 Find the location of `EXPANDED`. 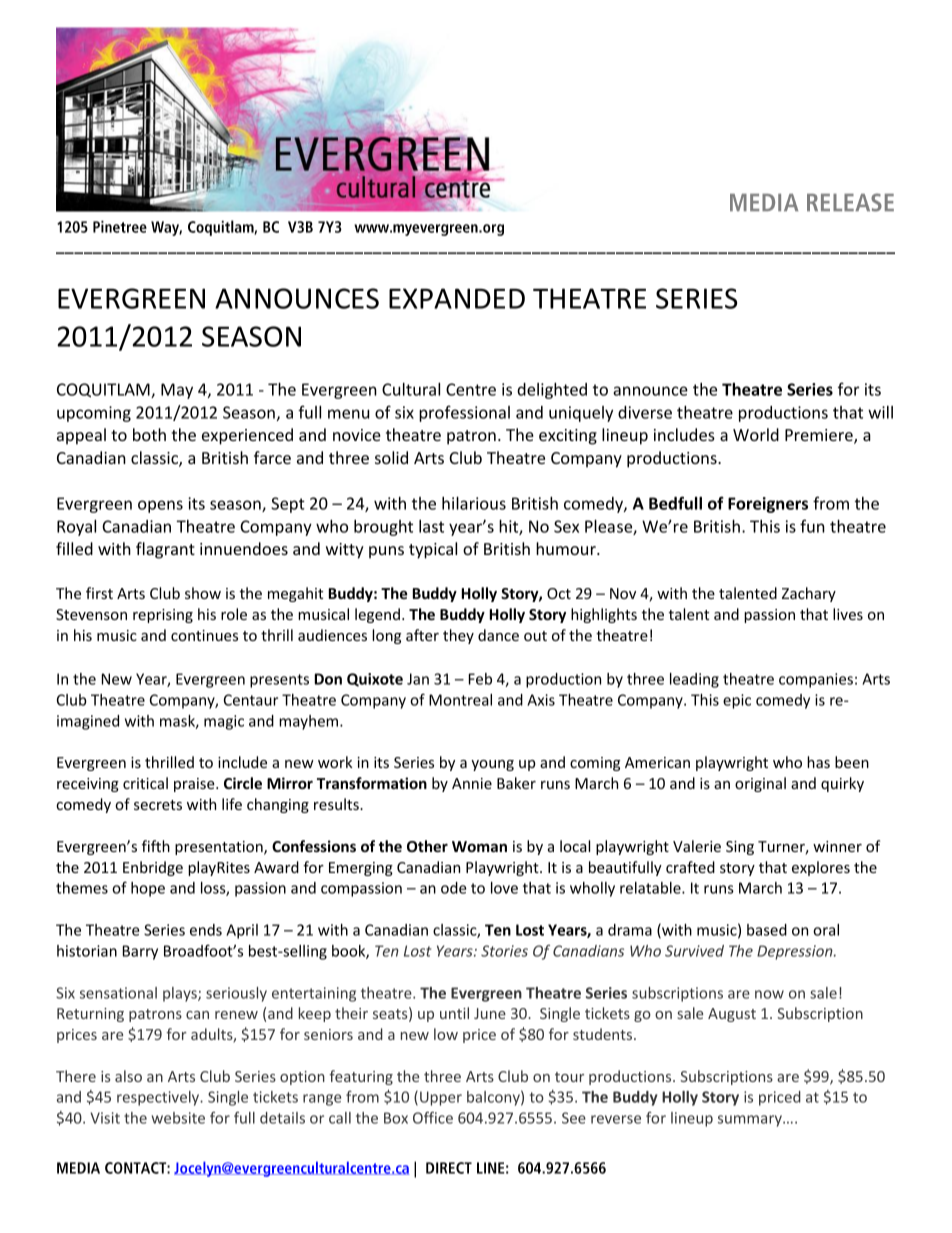

EXPANDED is located at coordinates (457, 298).
